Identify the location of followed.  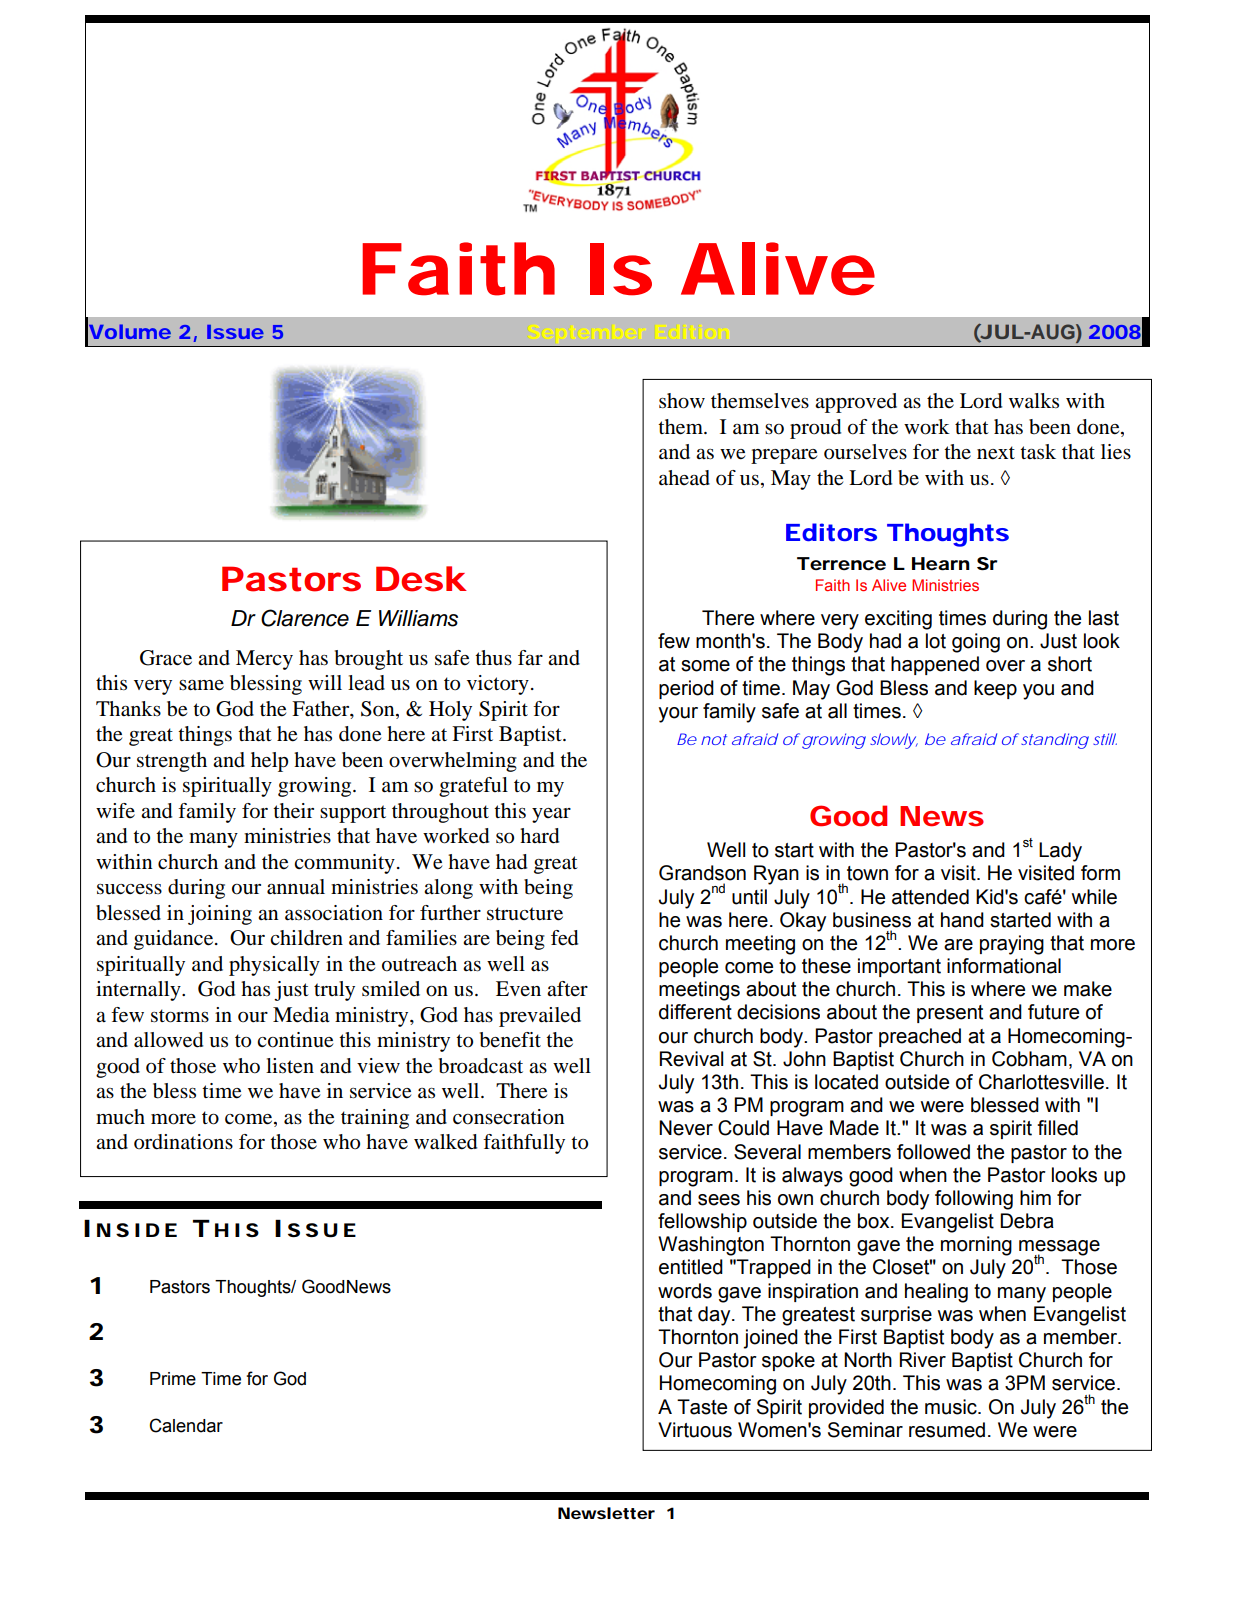
(933, 1152).
